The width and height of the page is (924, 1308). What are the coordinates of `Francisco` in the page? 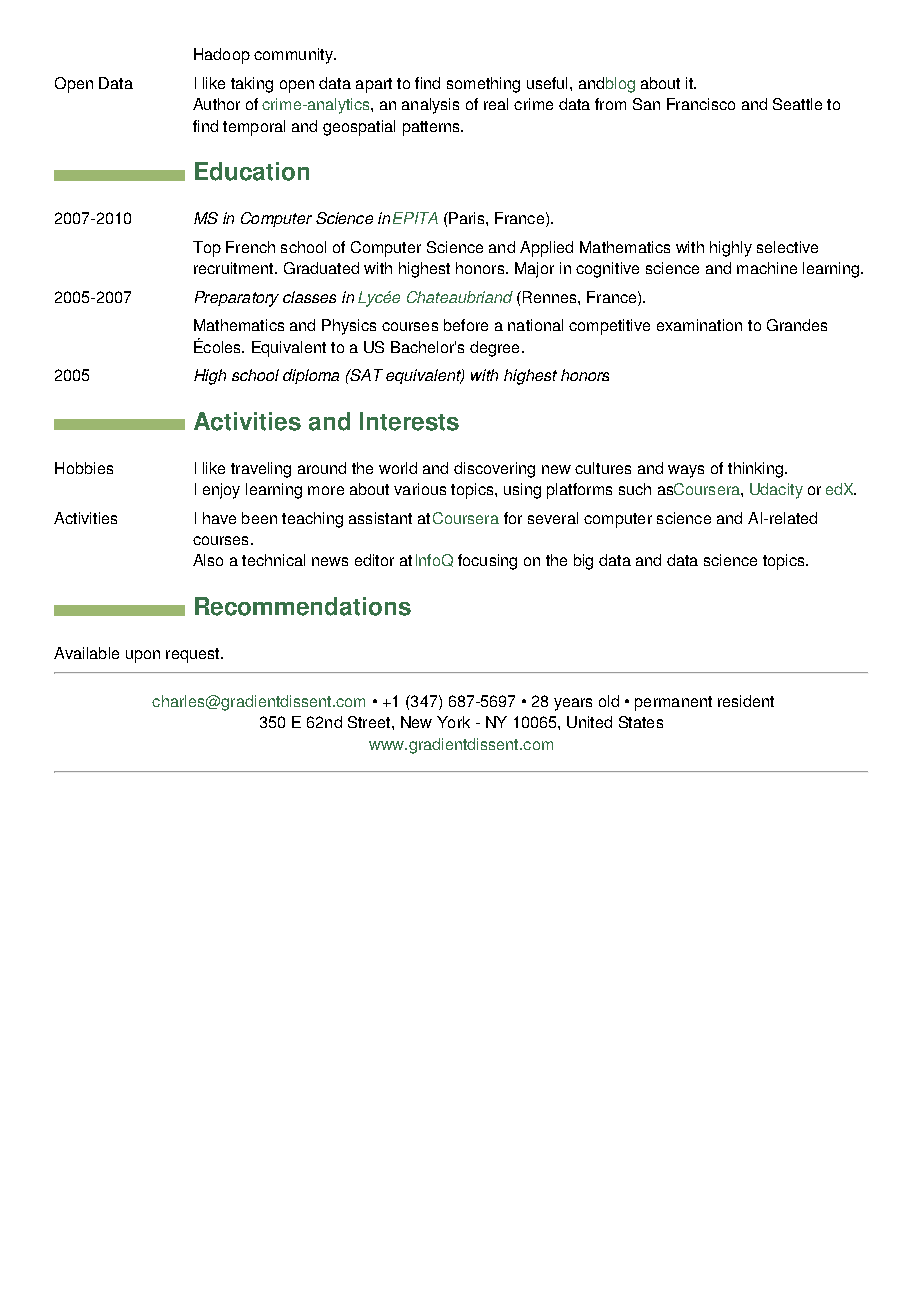 It's located at (701, 104).
